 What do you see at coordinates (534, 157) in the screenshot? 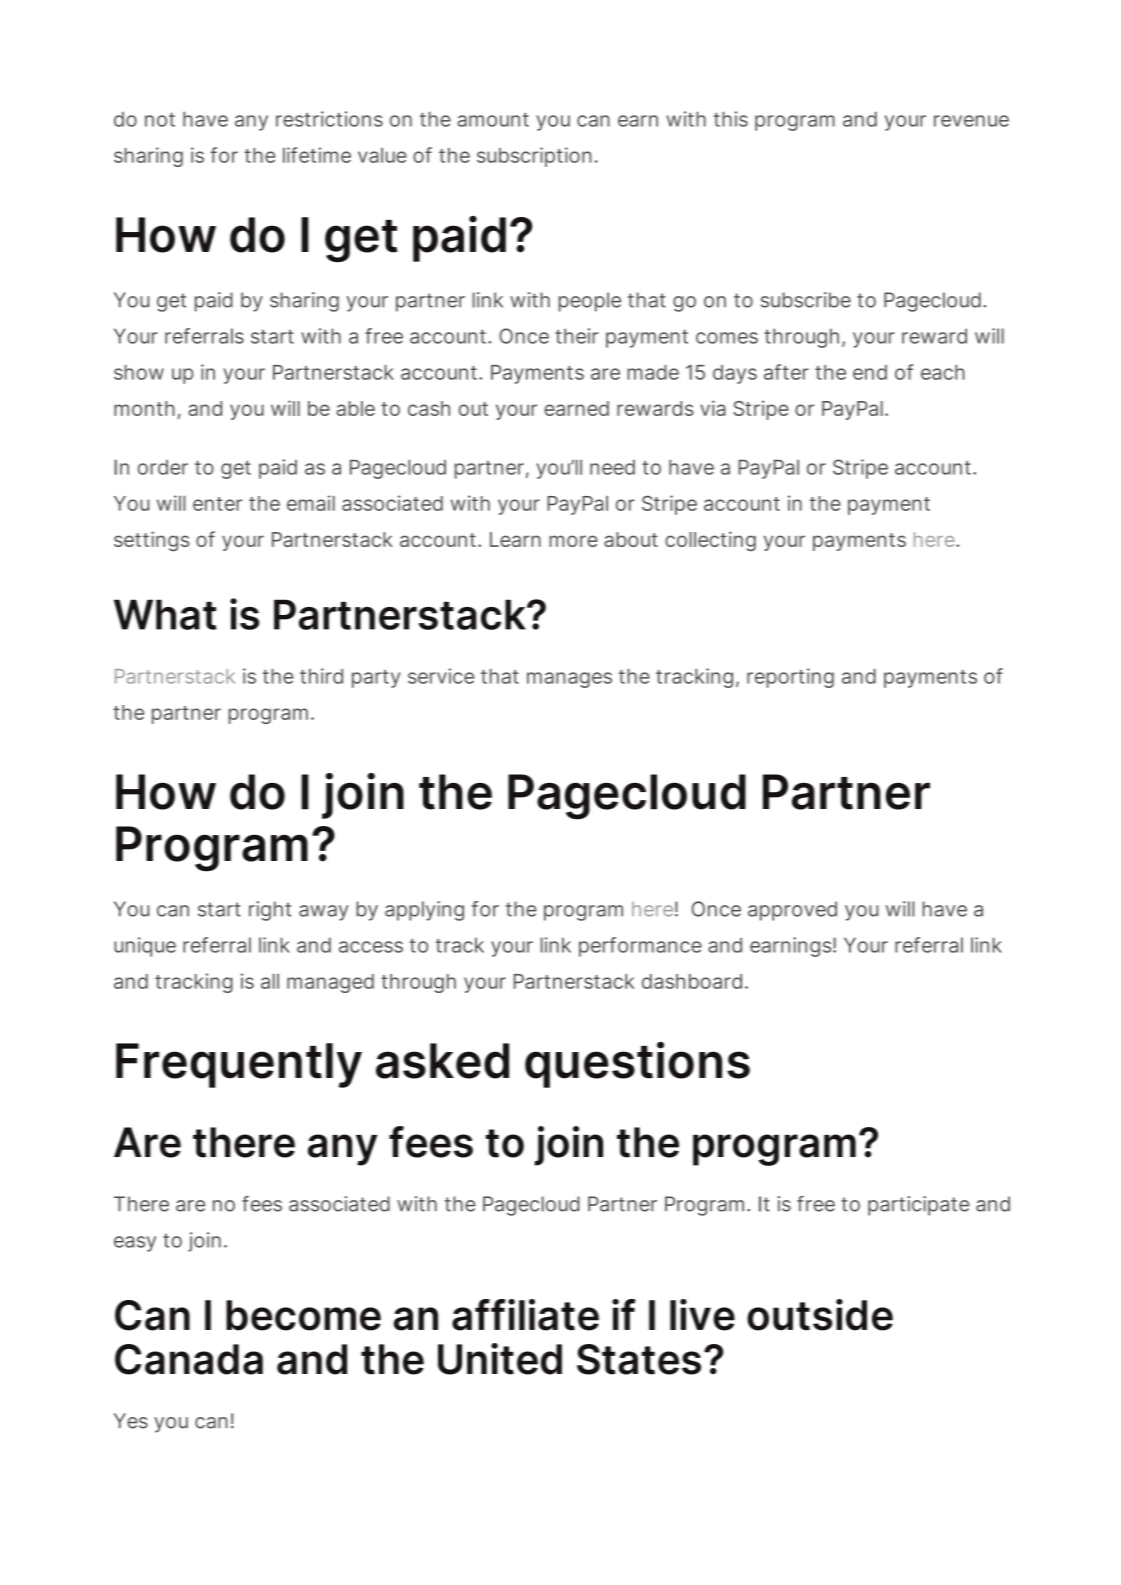
I see `subscription` at bounding box center [534, 157].
